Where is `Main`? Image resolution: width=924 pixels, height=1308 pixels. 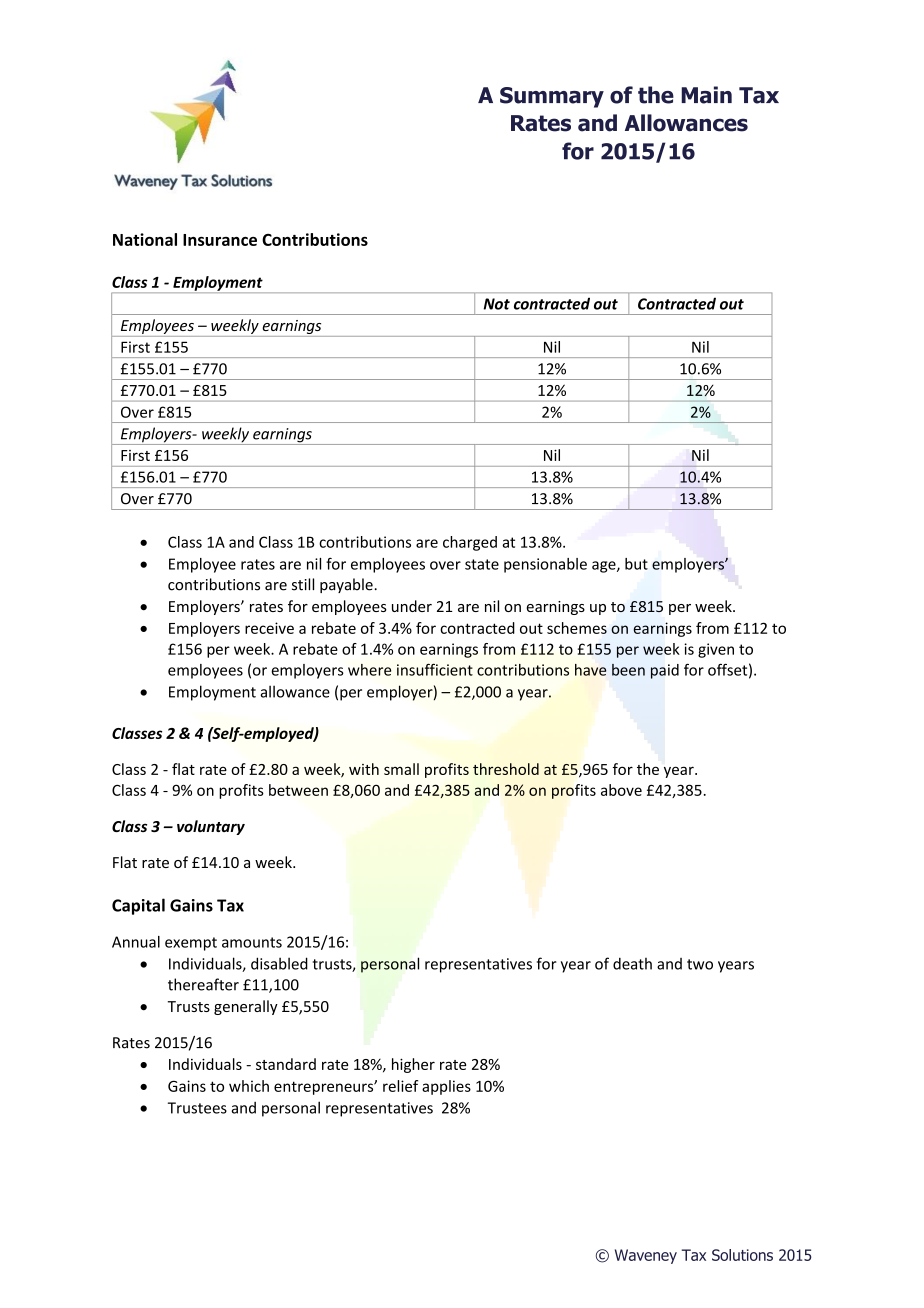
Main is located at coordinates (706, 95).
